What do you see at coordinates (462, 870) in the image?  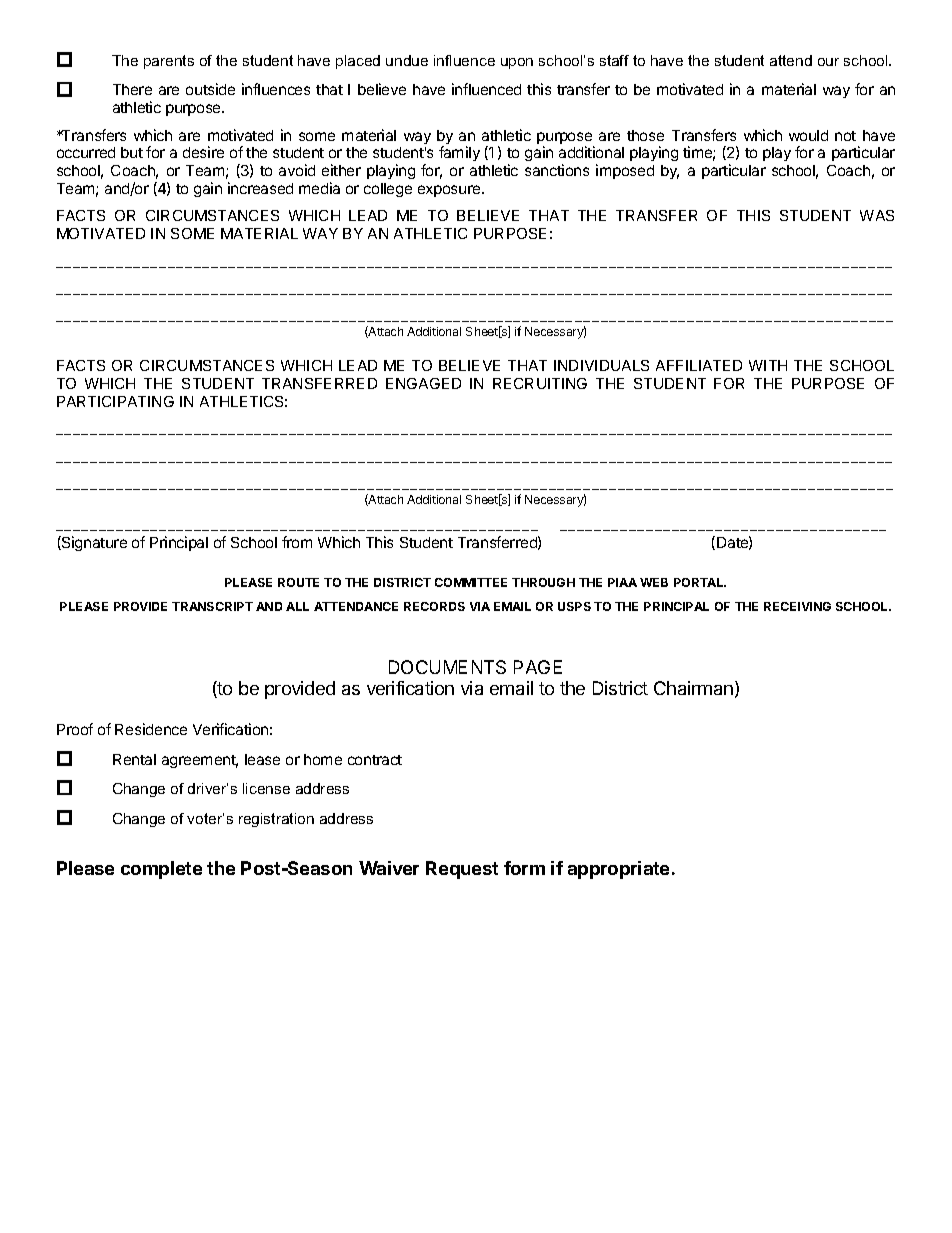 I see `Request` at bounding box center [462, 870].
